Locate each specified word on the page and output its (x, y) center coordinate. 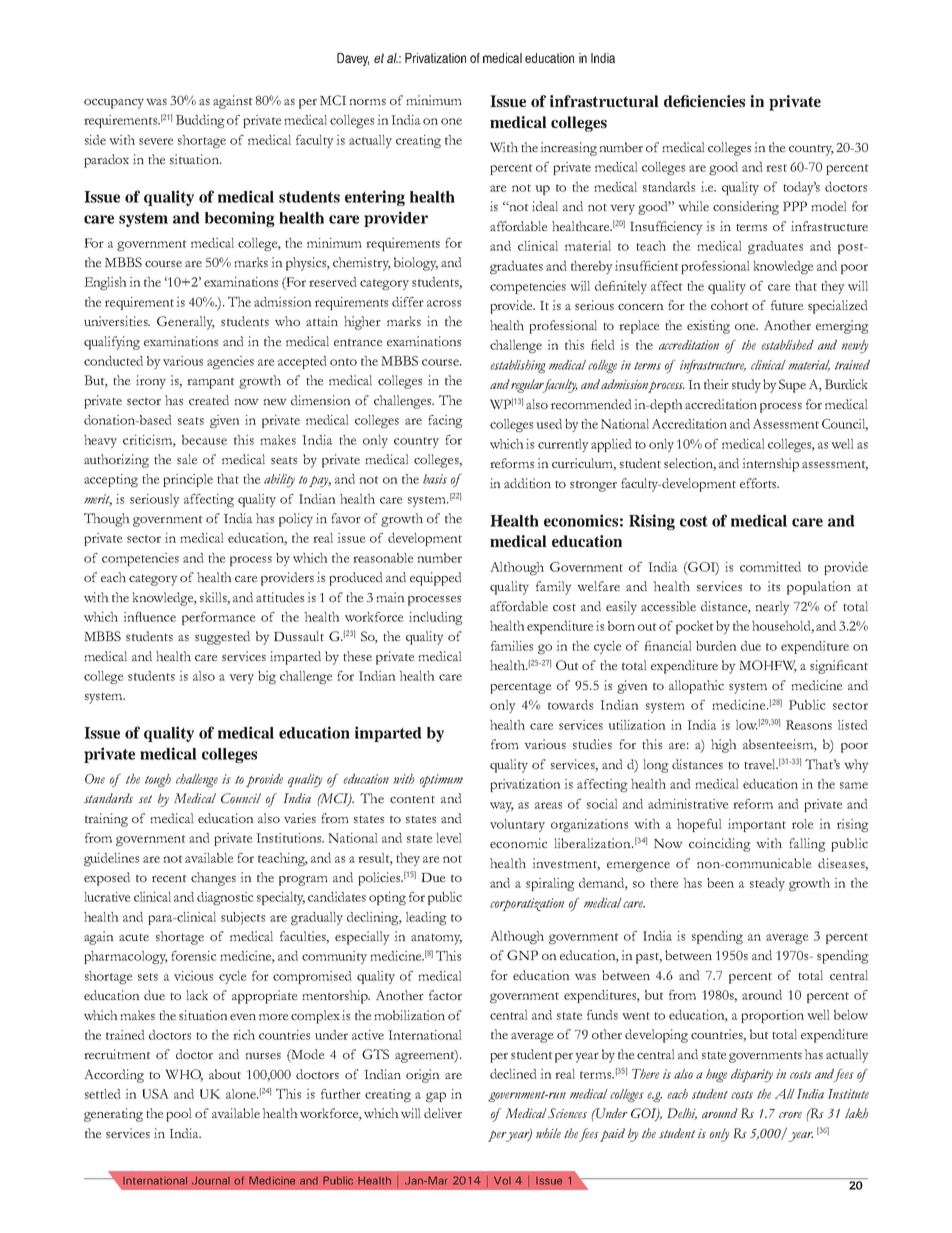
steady (767, 884)
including (436, 618)
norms (367, 102)
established (787, 345)
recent (169, 878)
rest (776, 168)
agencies (230, 362)
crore (790, 1115)
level (449, 838)
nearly (772, 608)
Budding (200, 121)
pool (179, 1115)
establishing (518, 366)
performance (219, 618)
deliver (443, 1113)
